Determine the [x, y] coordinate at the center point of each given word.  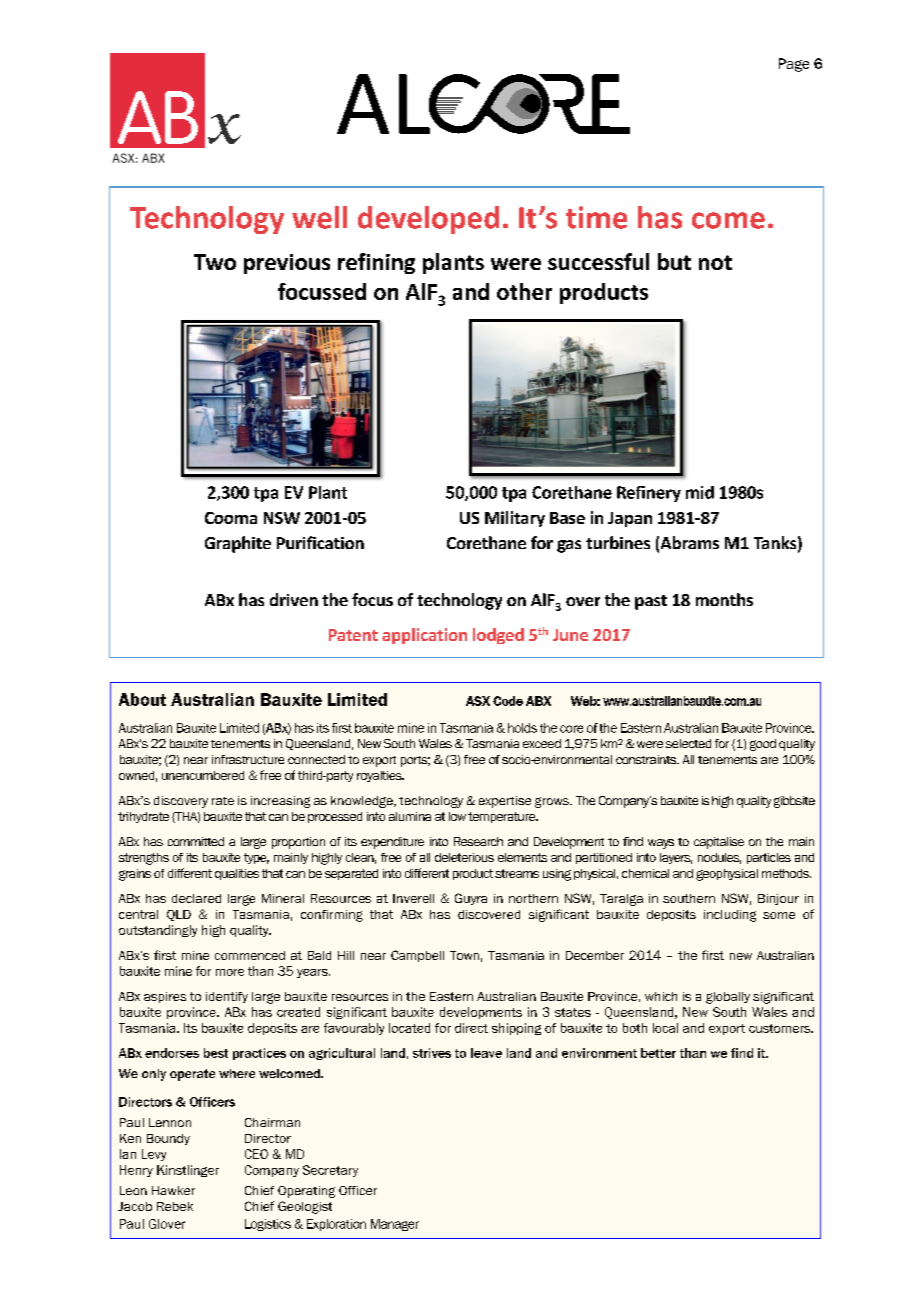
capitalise [719, 843]
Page [794, 65]
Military [515, 519]
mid [700, 492]
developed [428, 220]
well [319, 217]
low [457, 816]
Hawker [173, 1190]
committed [196, 841]
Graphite [238, 544]
